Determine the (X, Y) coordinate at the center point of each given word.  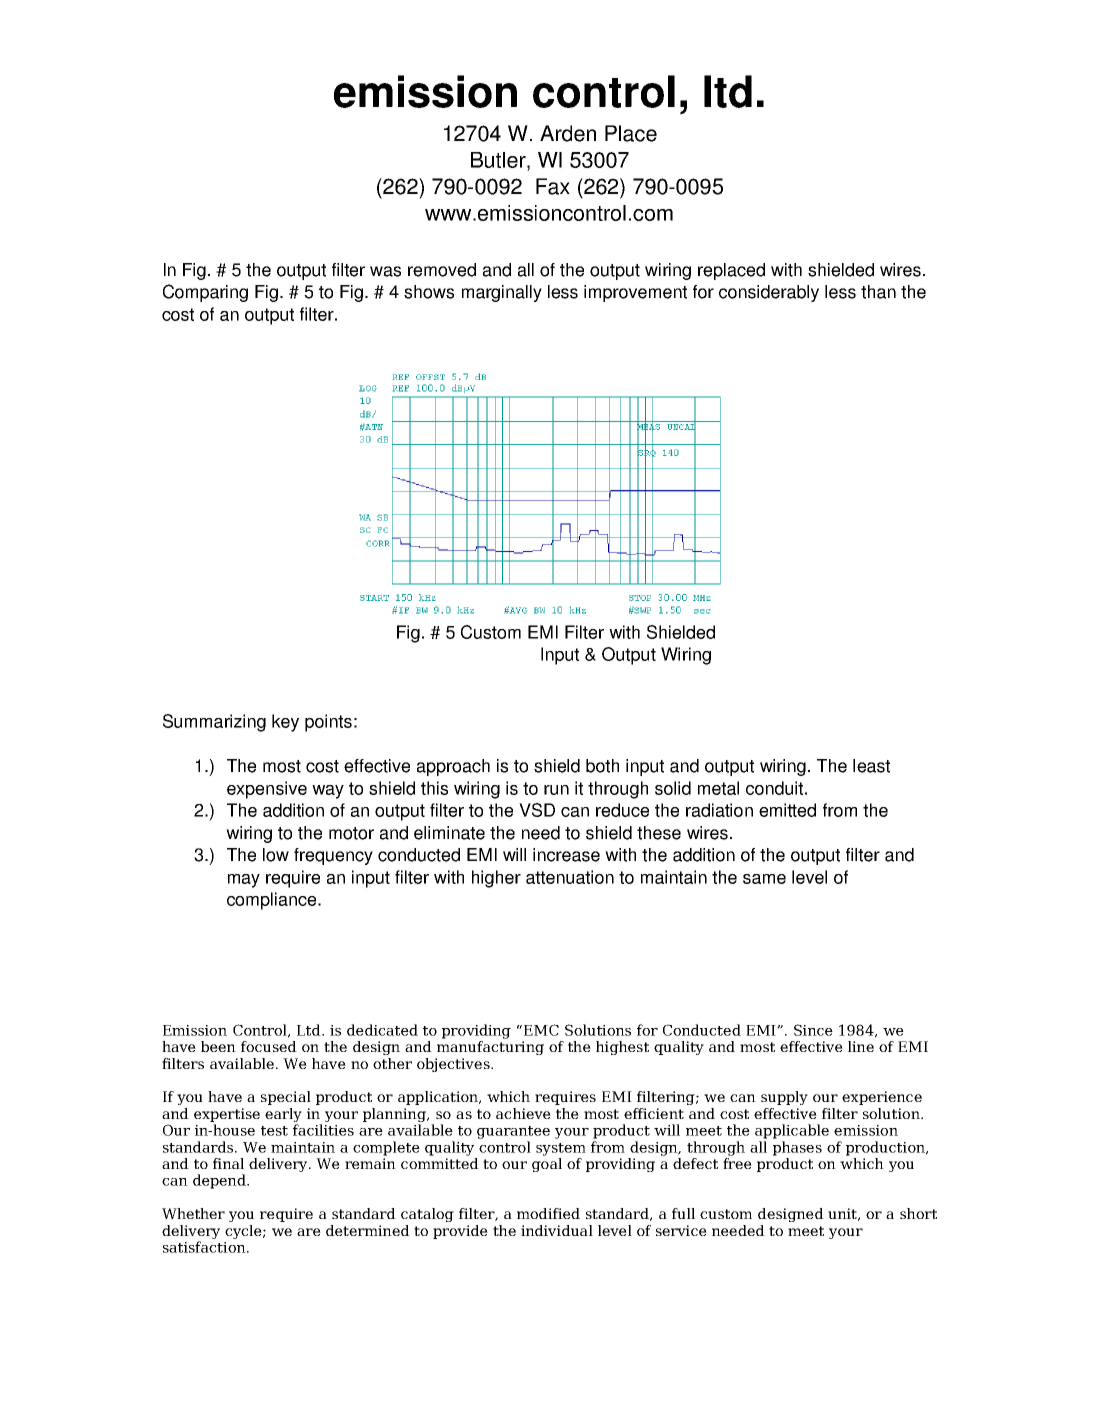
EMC (541, 1030)
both (602, 766)
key (285, 723)
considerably (769, 293)
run (556, 790)
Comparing (205, 293)
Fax (553, 186)
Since (813, 1030)
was (385, 271)
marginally (502, 293)
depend (220, 1181)
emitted (787, 810)
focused (269, 1046)
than (878, 292)
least (871, 766)
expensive (267, 790)
